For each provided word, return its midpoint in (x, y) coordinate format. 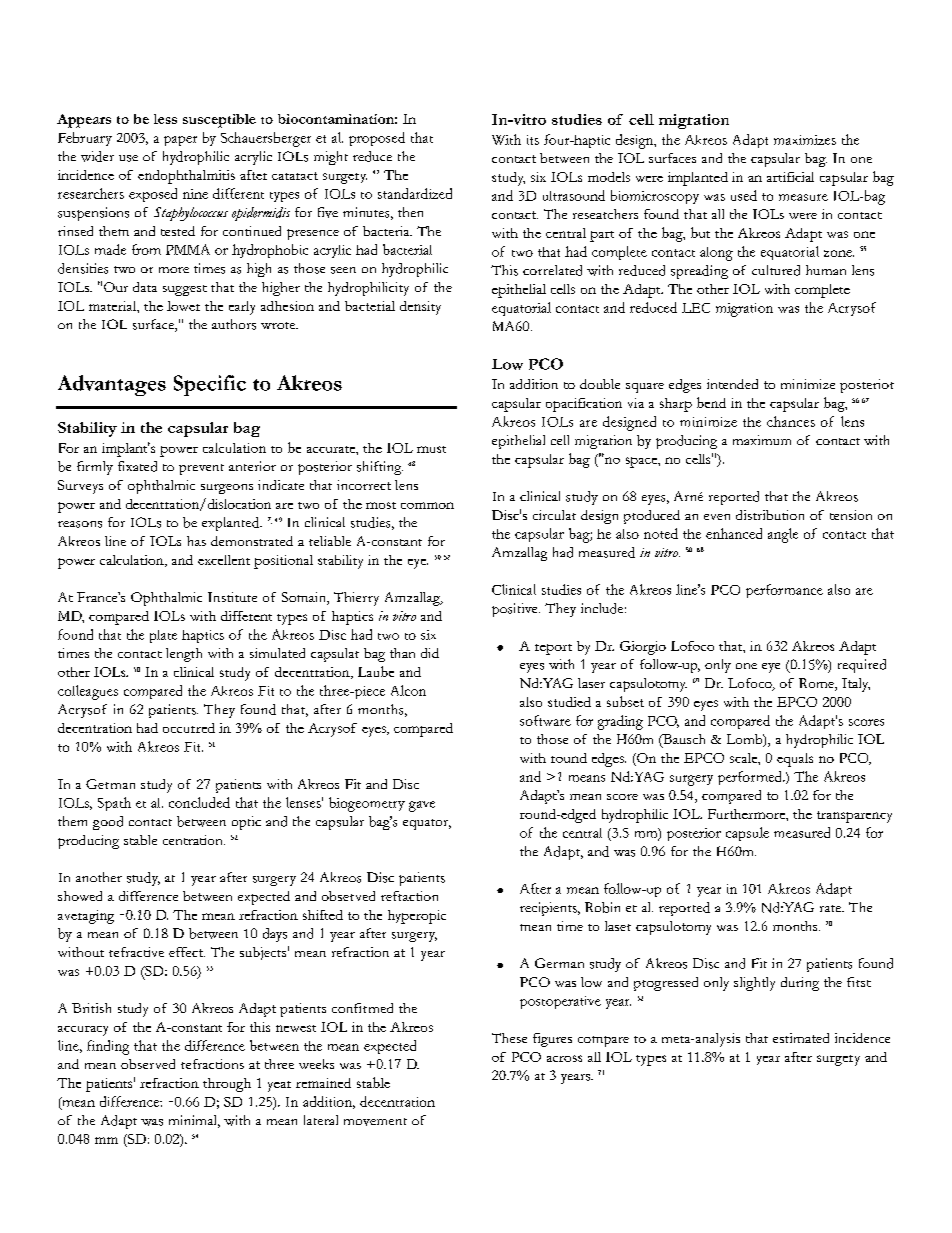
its (533, 140)
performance (784, 591)
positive (516, 610)
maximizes (805, 140)
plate (163, 636)
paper (180, 141)
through (227, 1085)
